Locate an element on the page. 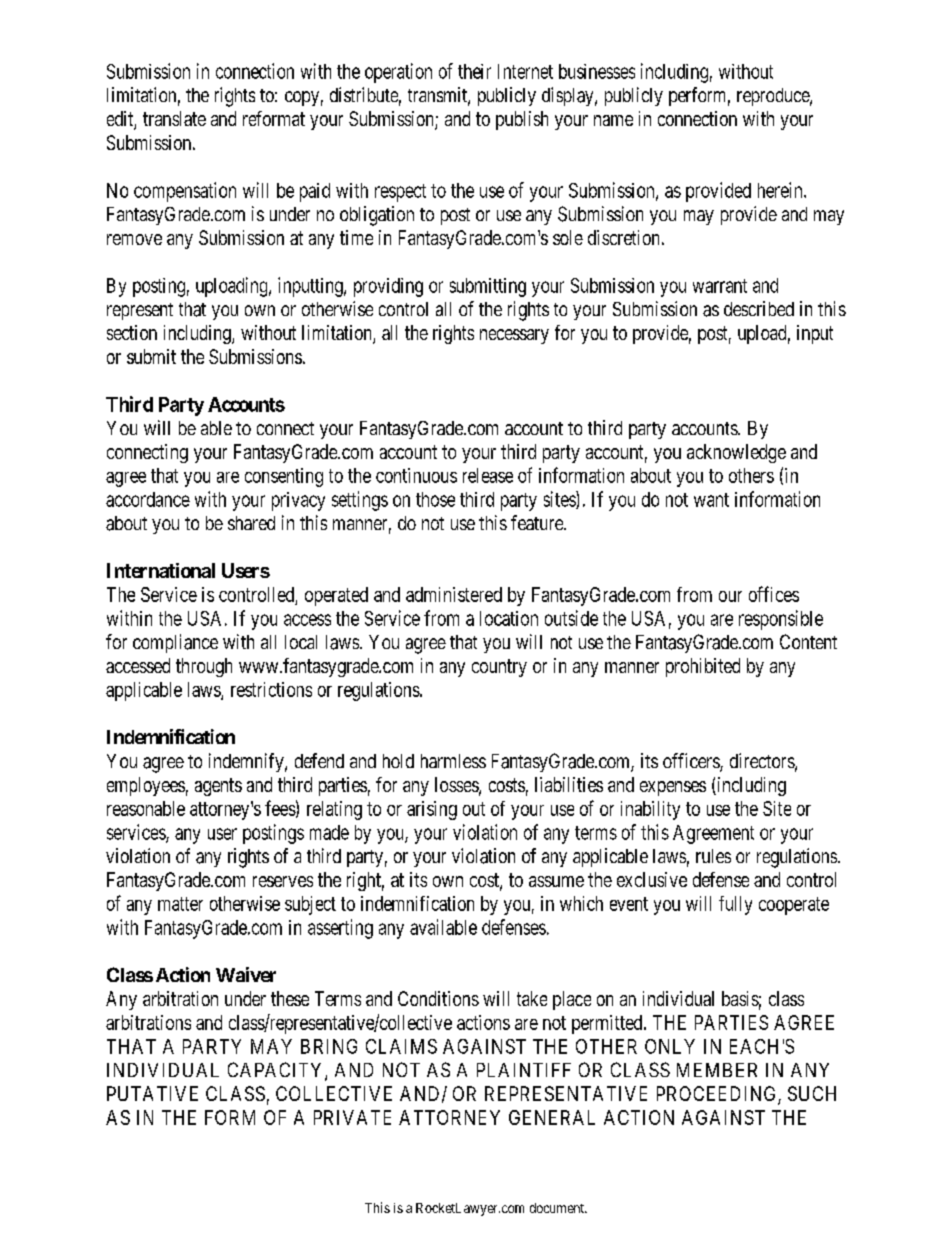  their is located at coordinates (474, 71).
